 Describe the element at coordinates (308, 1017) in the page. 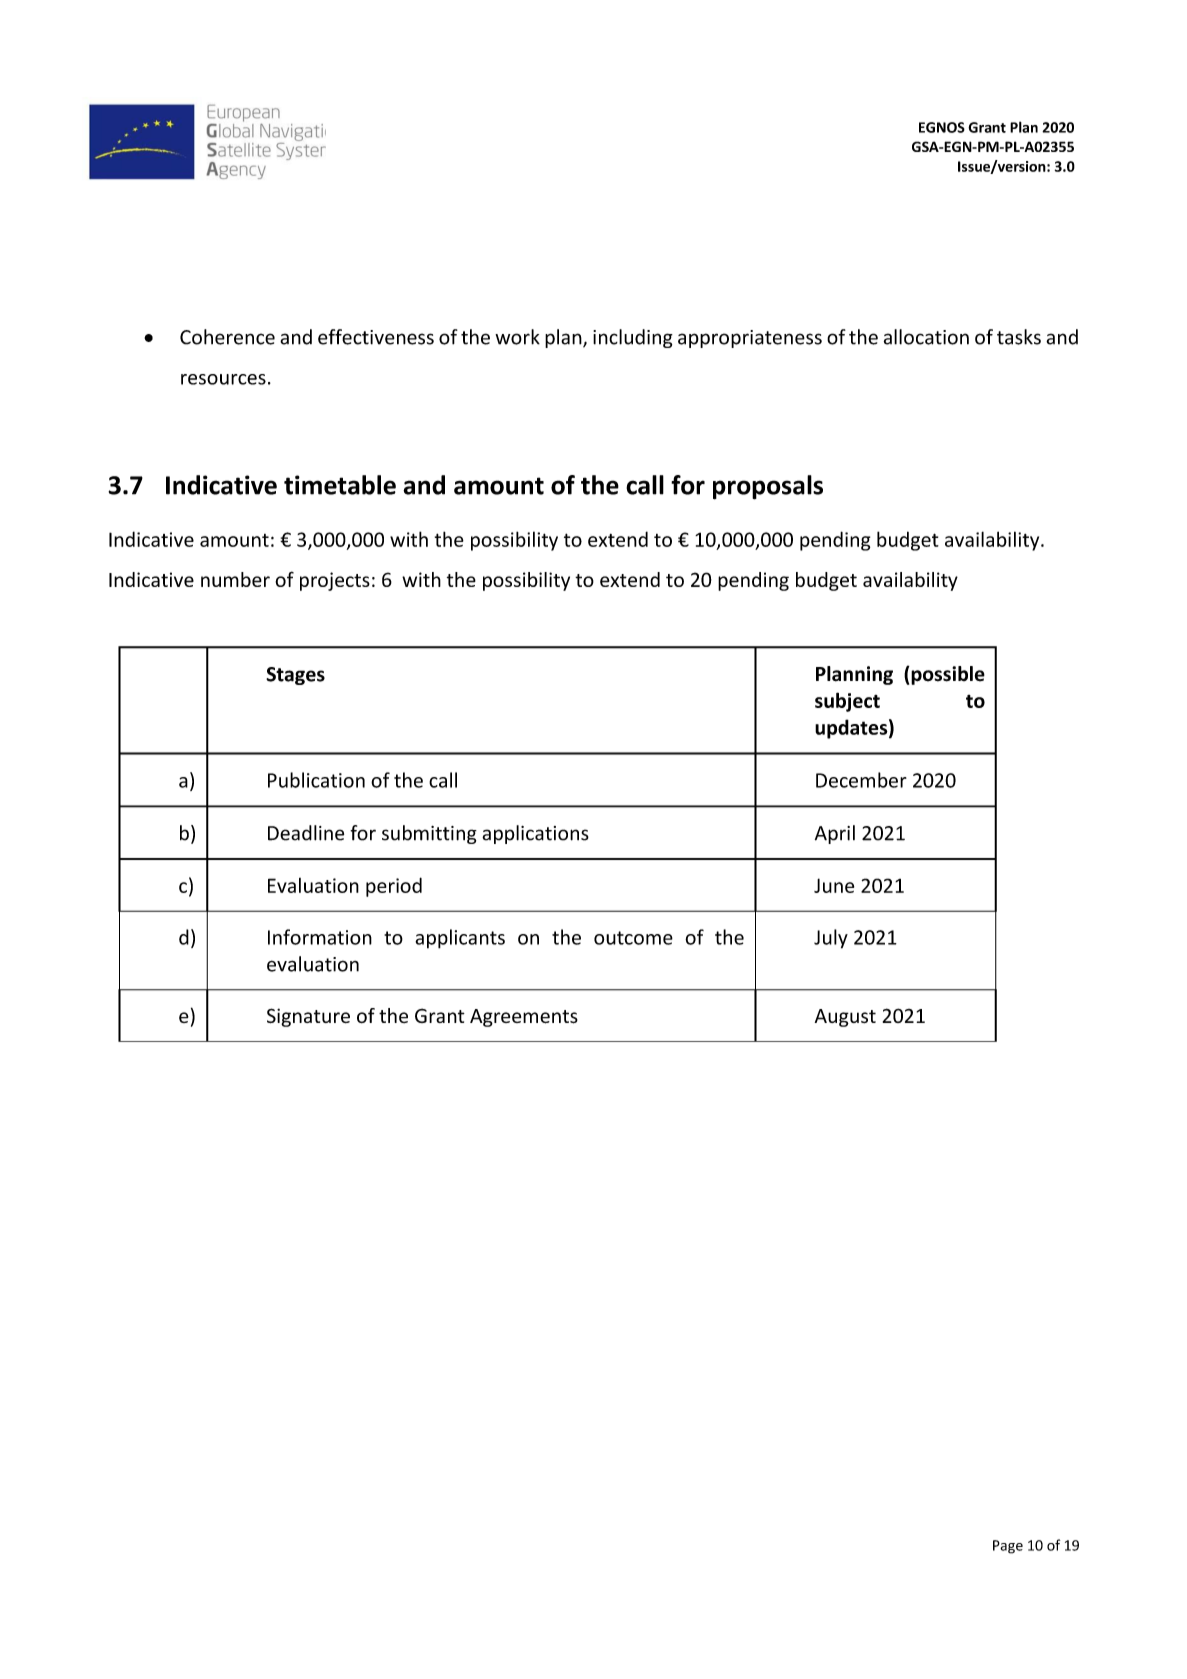

I see `Signature` at that location.
